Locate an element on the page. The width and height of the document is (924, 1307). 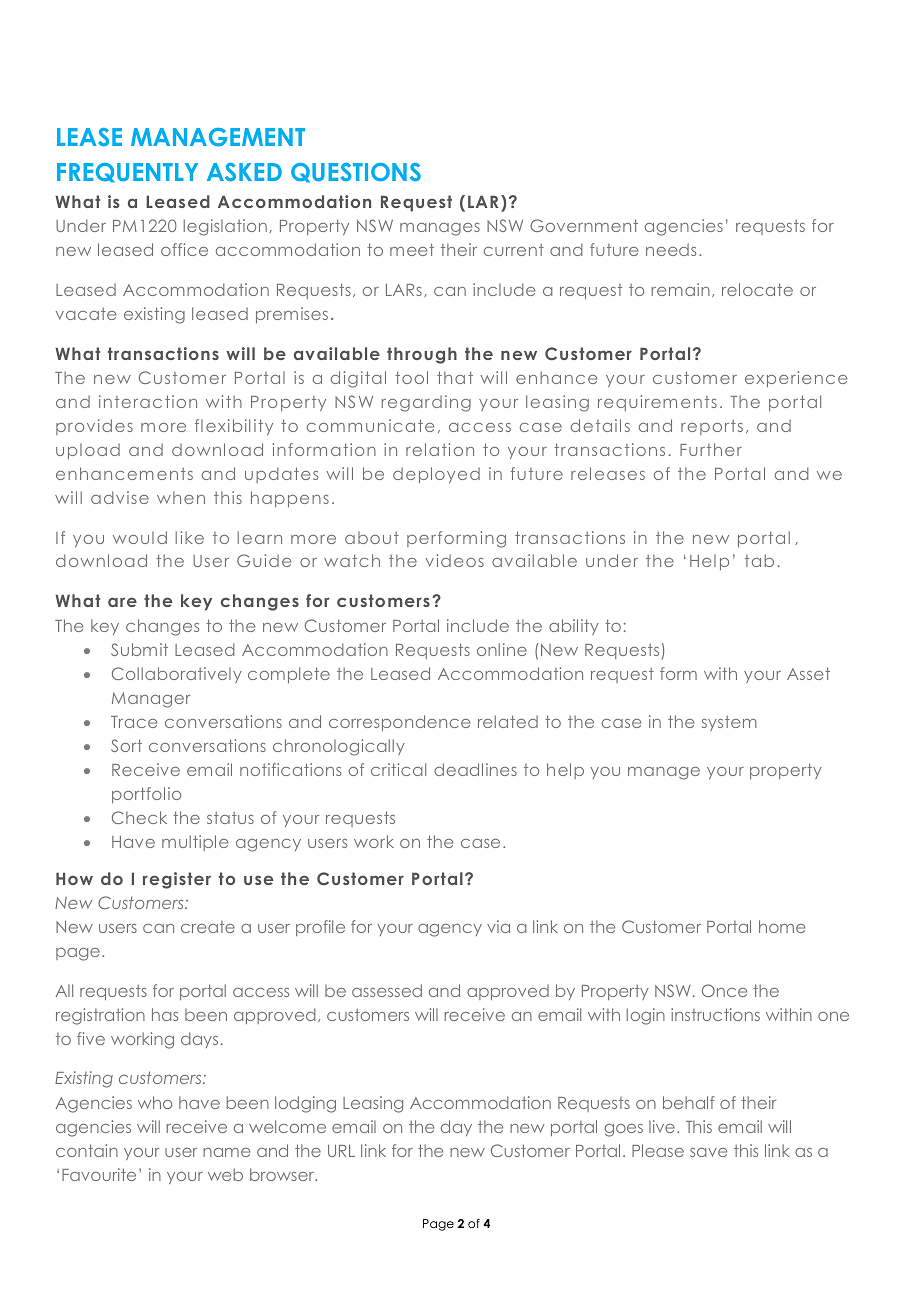
name is located at coordinates (226, 1152).
